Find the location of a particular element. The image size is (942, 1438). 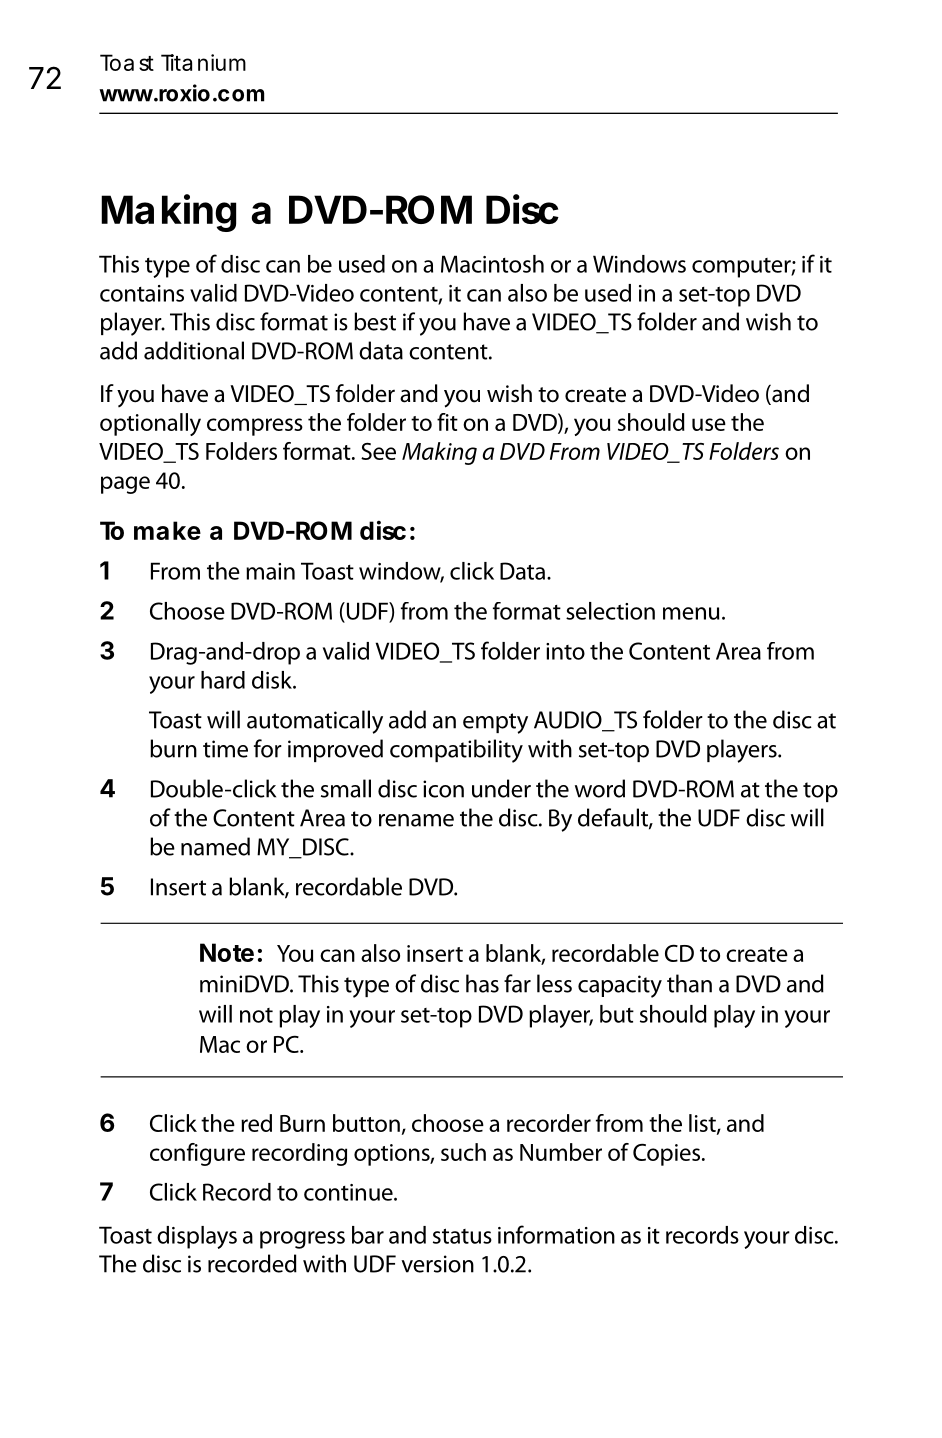

compatibility is located at coordinates (456, 751).
